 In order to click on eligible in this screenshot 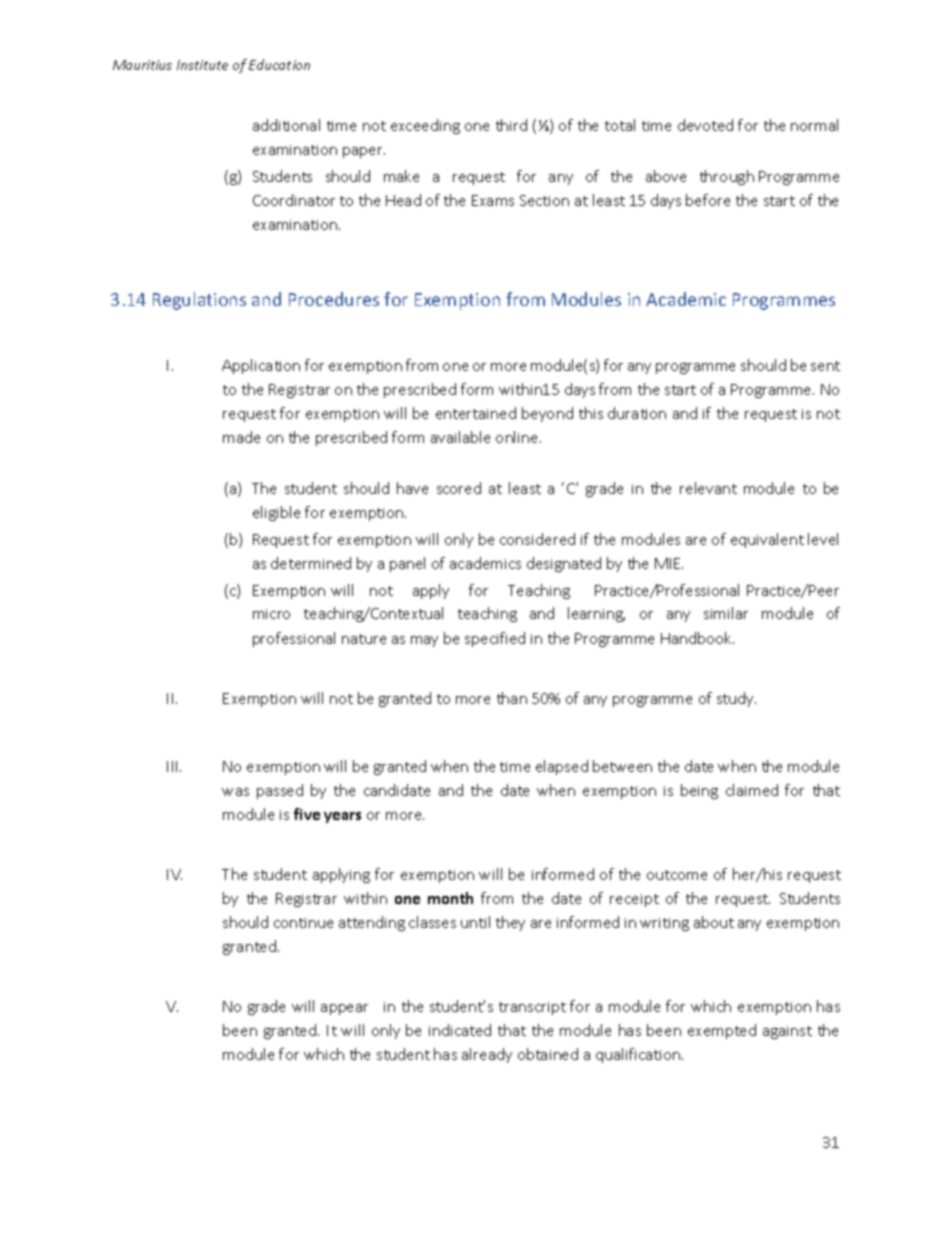, I will do `click(276, 513)`.
